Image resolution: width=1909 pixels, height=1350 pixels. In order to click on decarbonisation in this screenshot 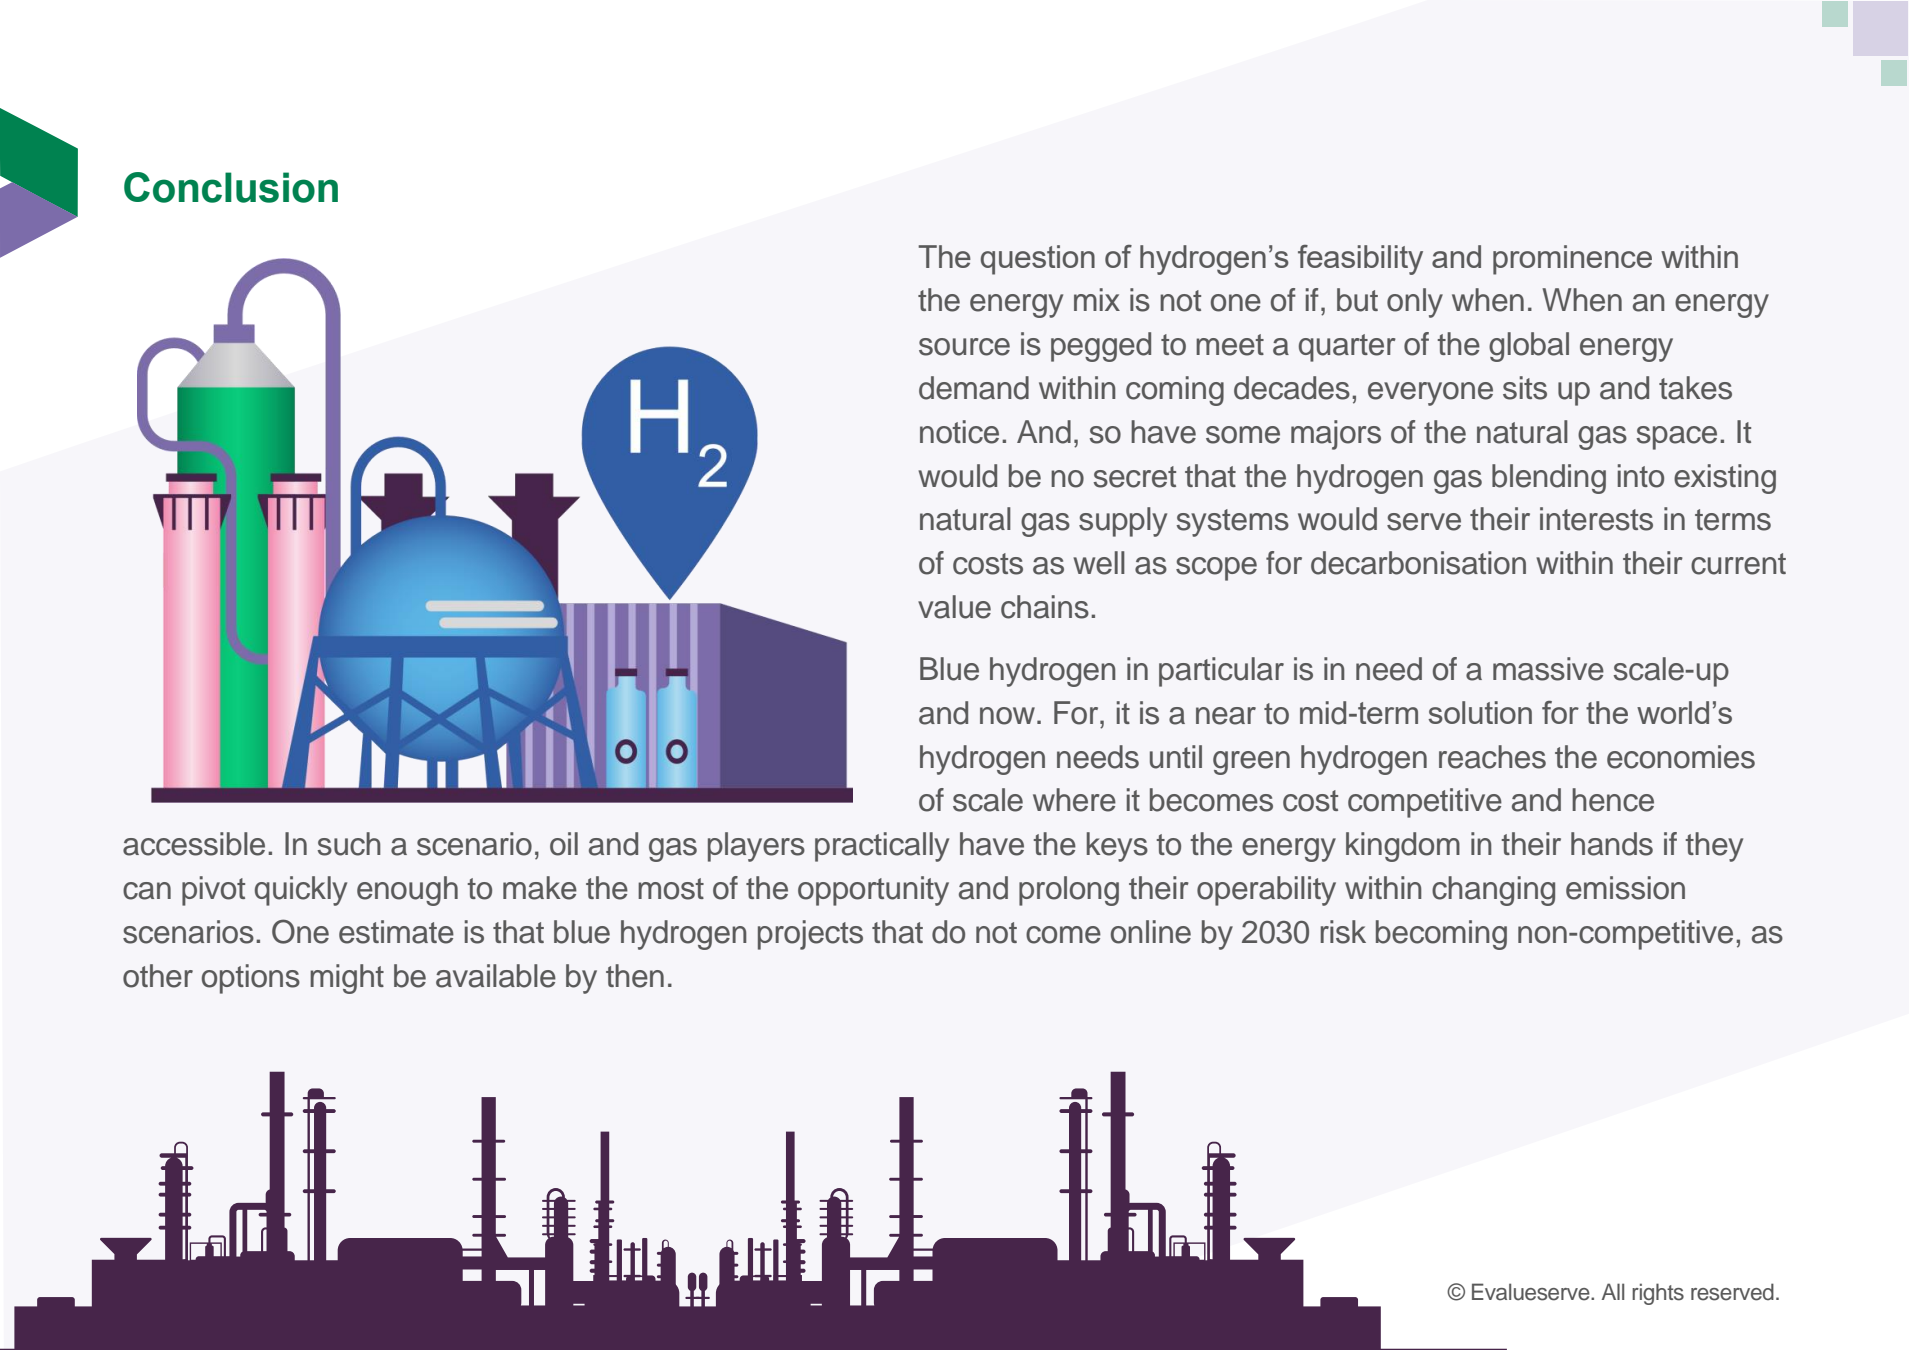, I will do `click(1418, 563)`.
